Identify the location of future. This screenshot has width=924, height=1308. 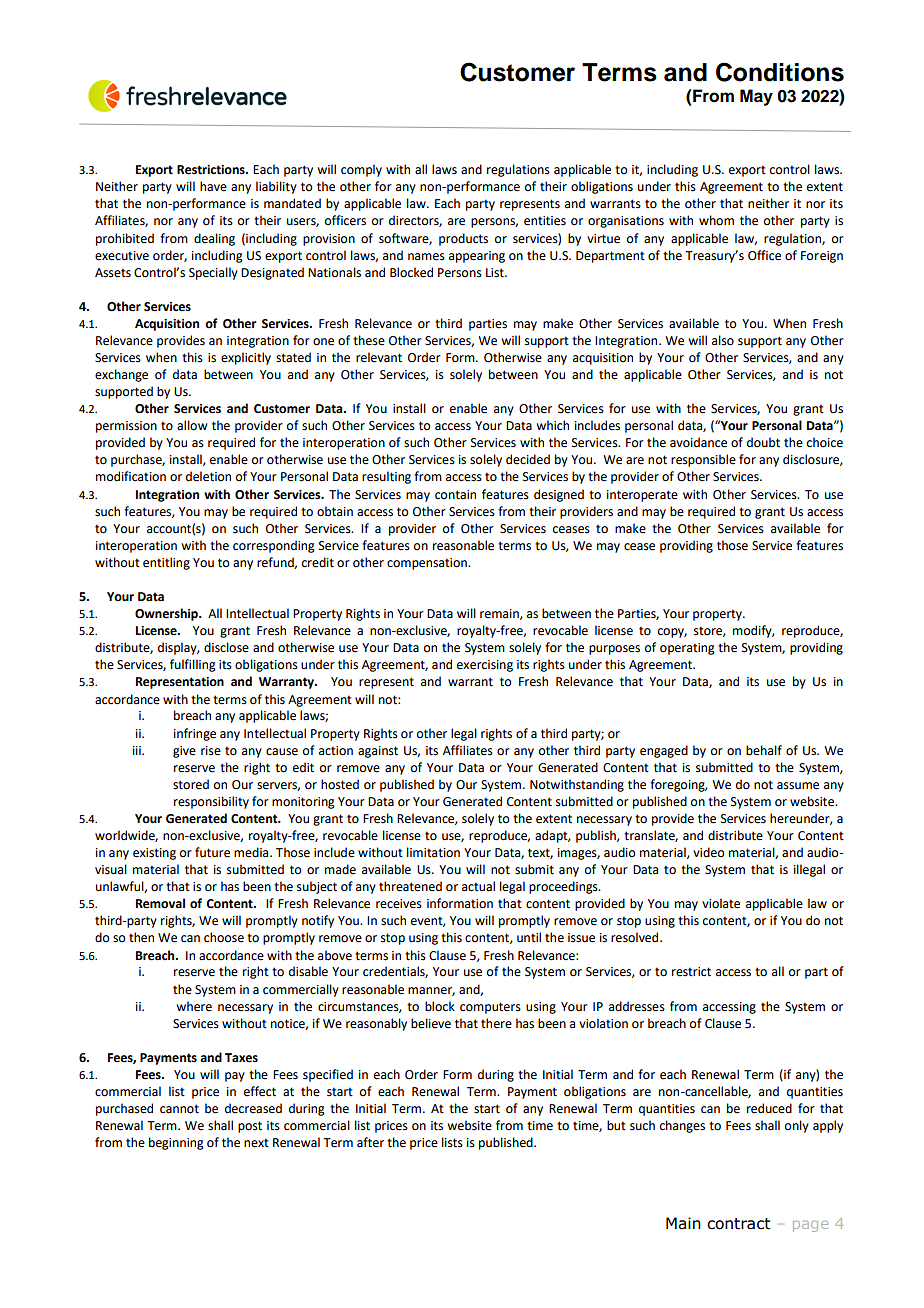
(212, 852).
